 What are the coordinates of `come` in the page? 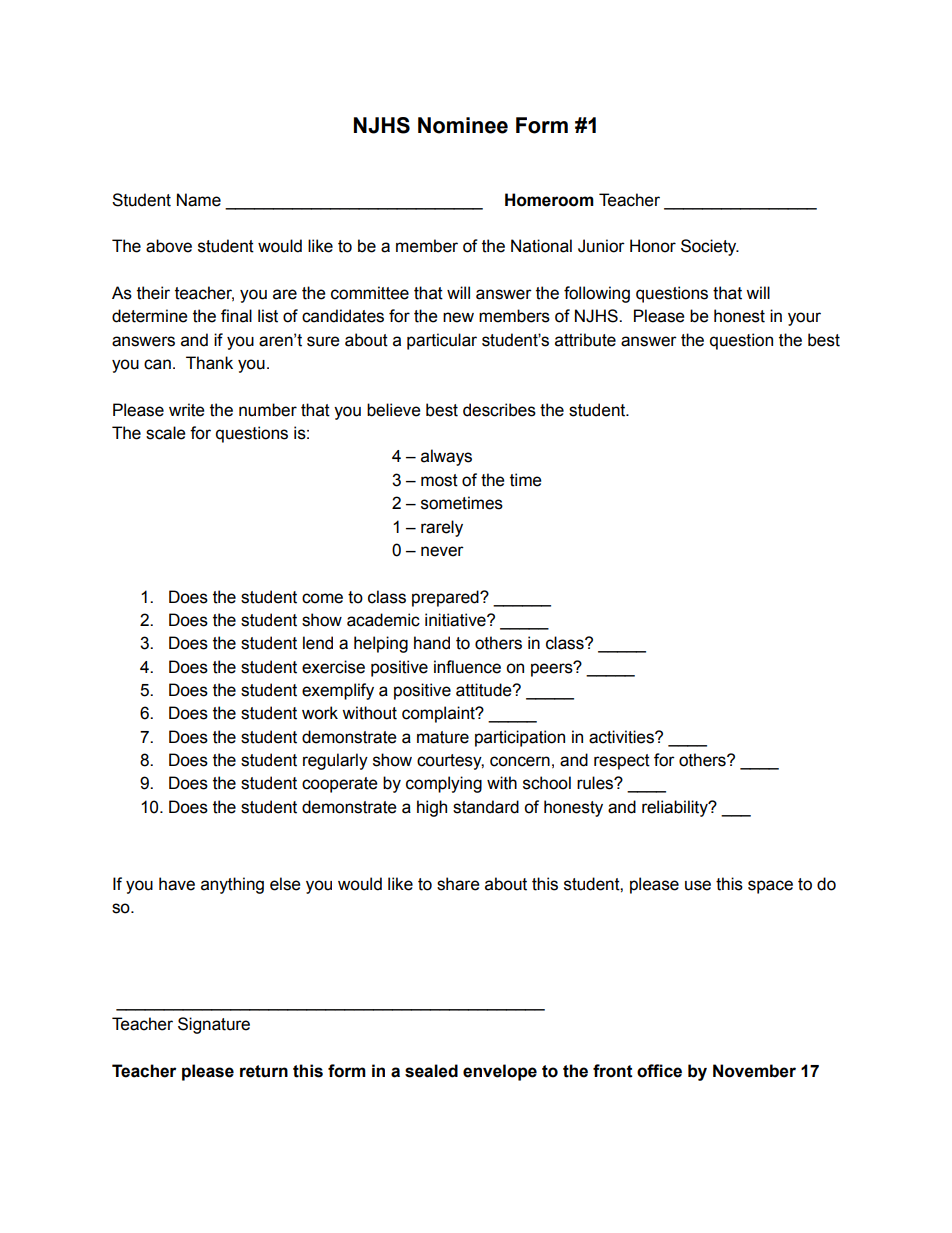 It's located at (322, 598).
